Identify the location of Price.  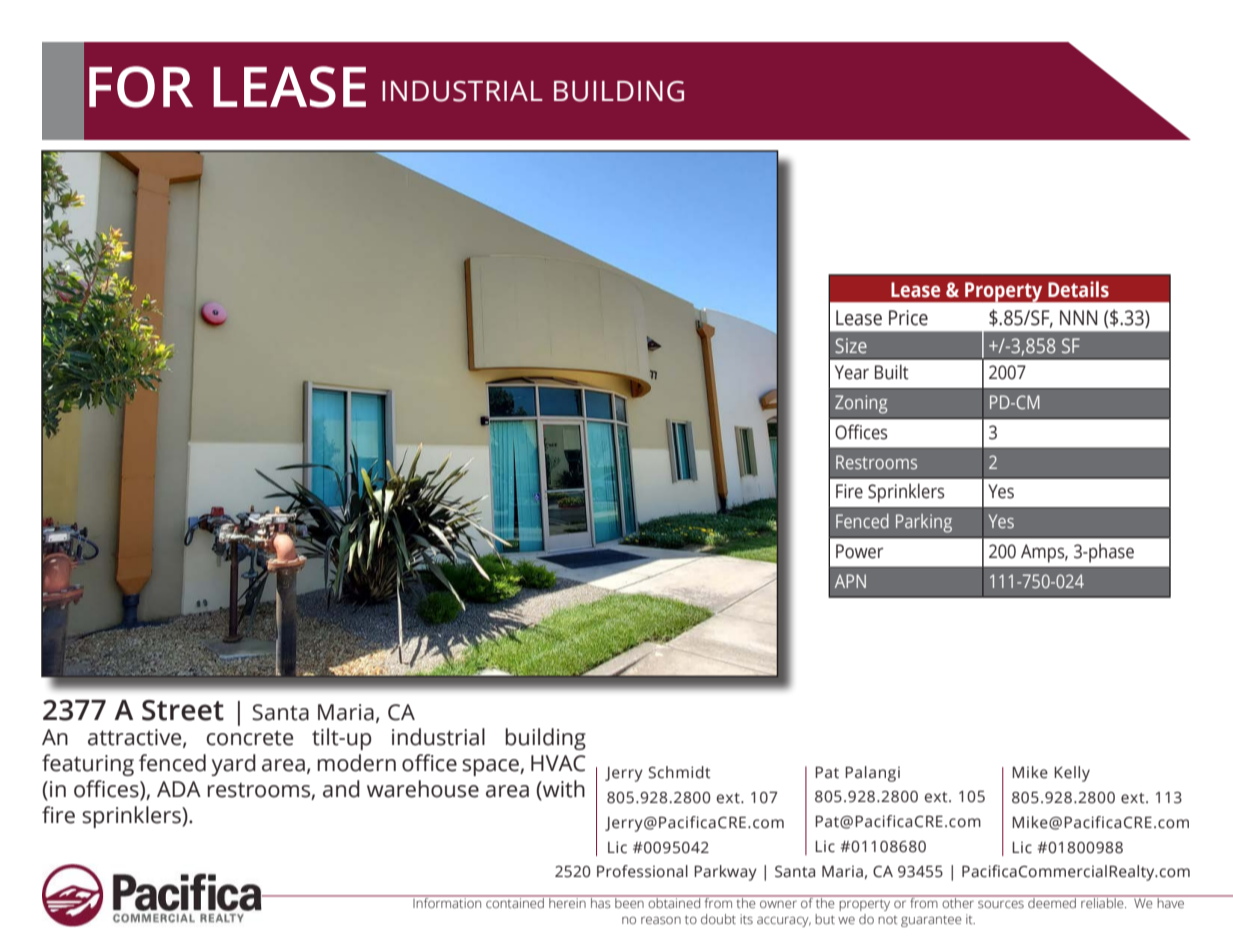
(908, 318).
